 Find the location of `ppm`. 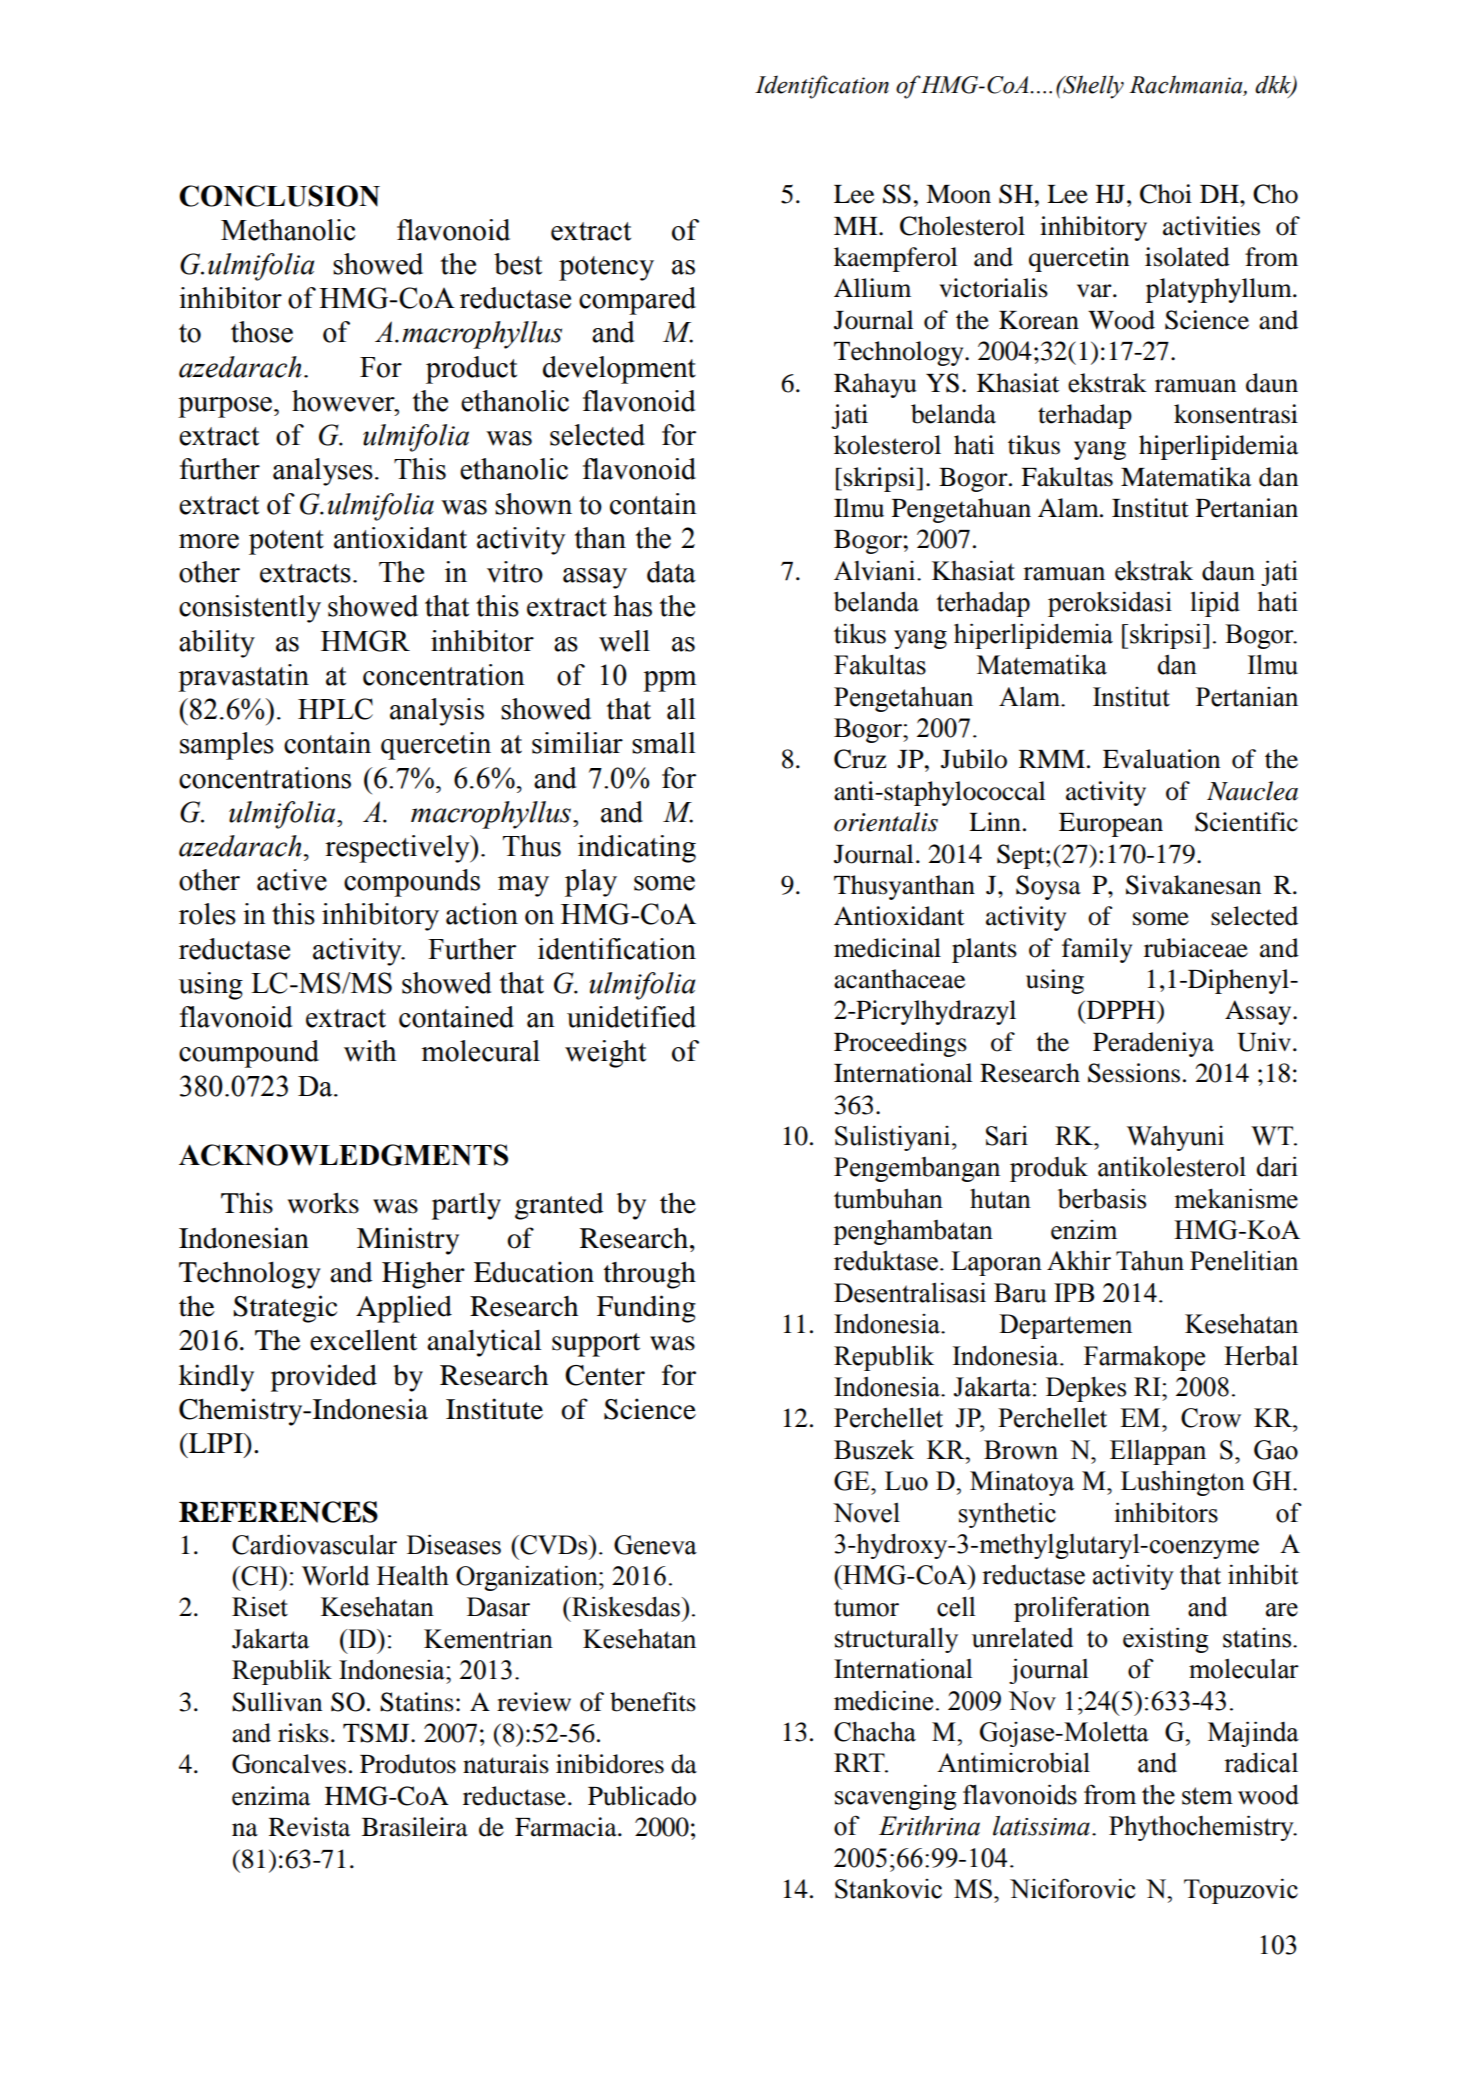

ppm is located at coordinates (670, 681).
